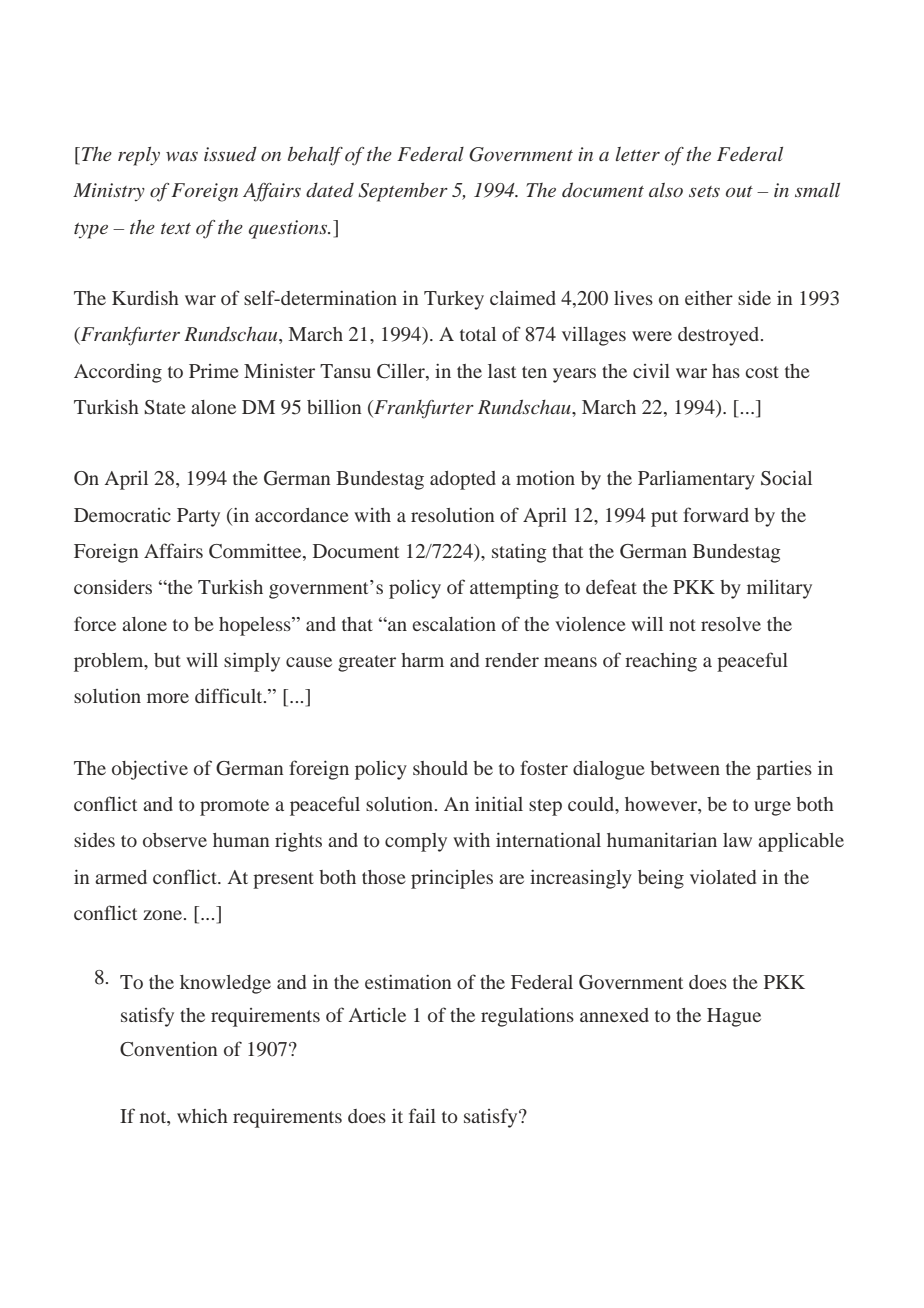  I want to click on violated, so click(723, 876).
